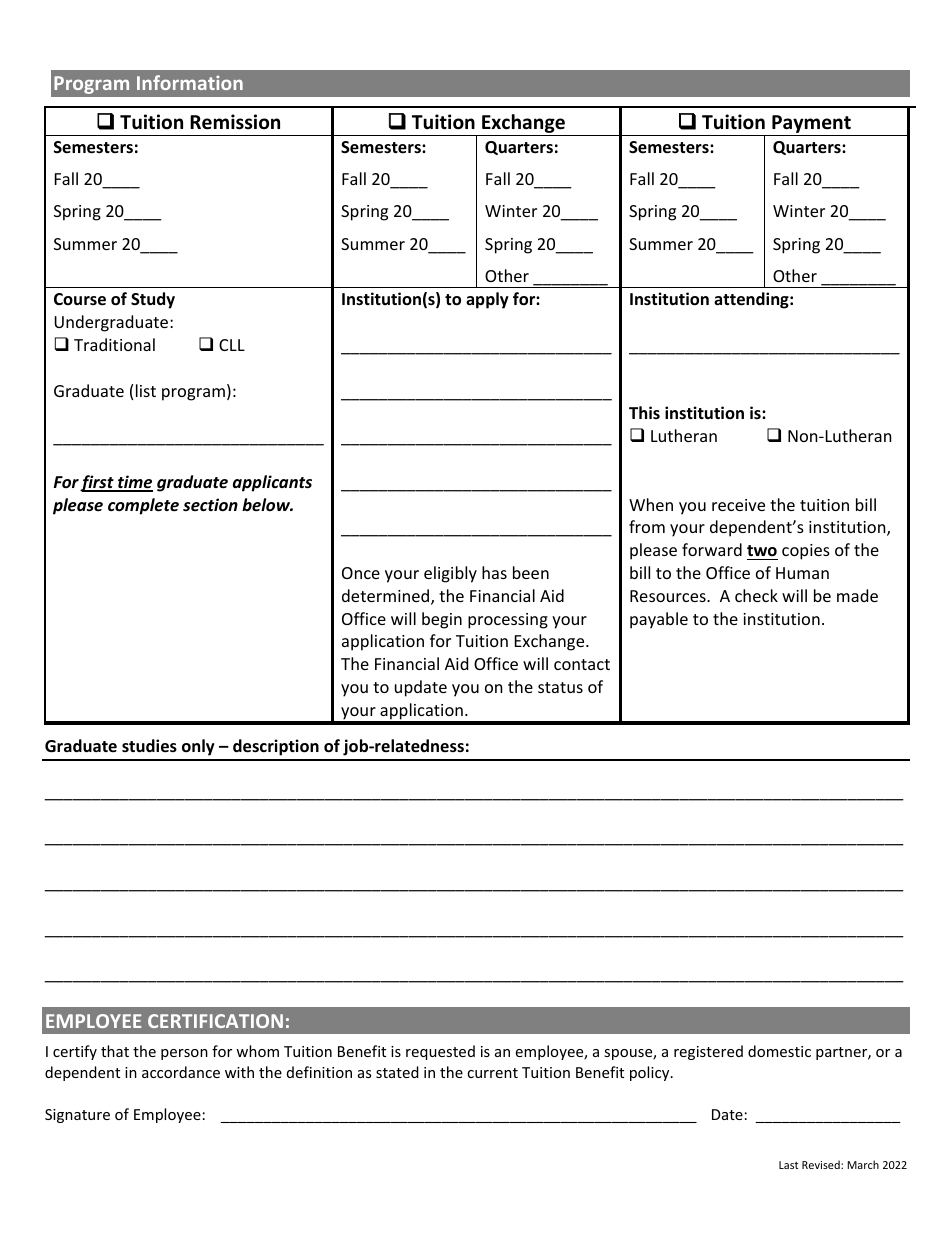  I want to click on status, so click(560, 687).
